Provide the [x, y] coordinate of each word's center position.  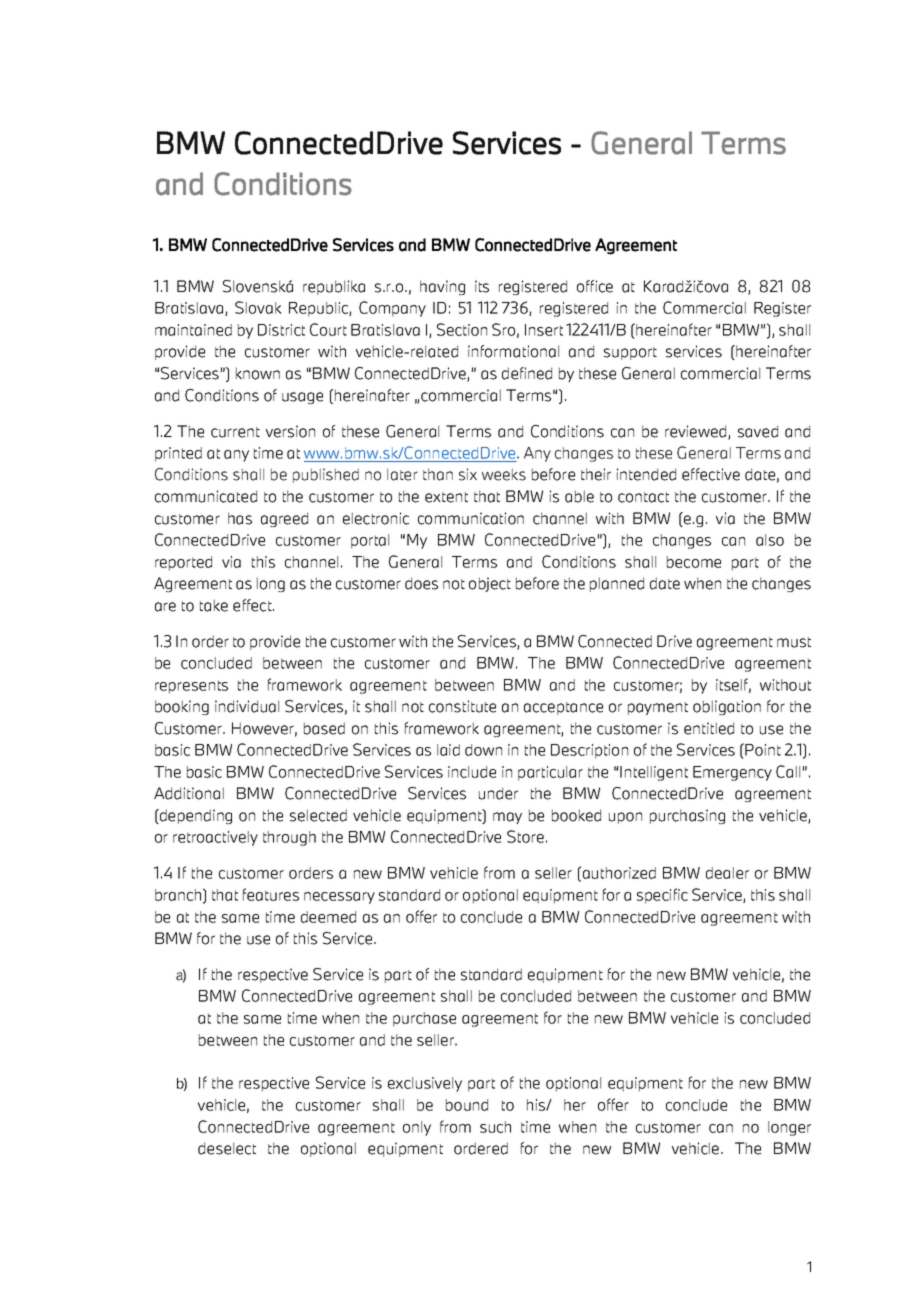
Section [462, 329]
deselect [227, 1148]
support [630, 353]
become [694, 562]
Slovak [258, 307]
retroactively [215, 838]
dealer [727, 873]
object [490, 584]
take [214, 605]
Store [525, 836]
